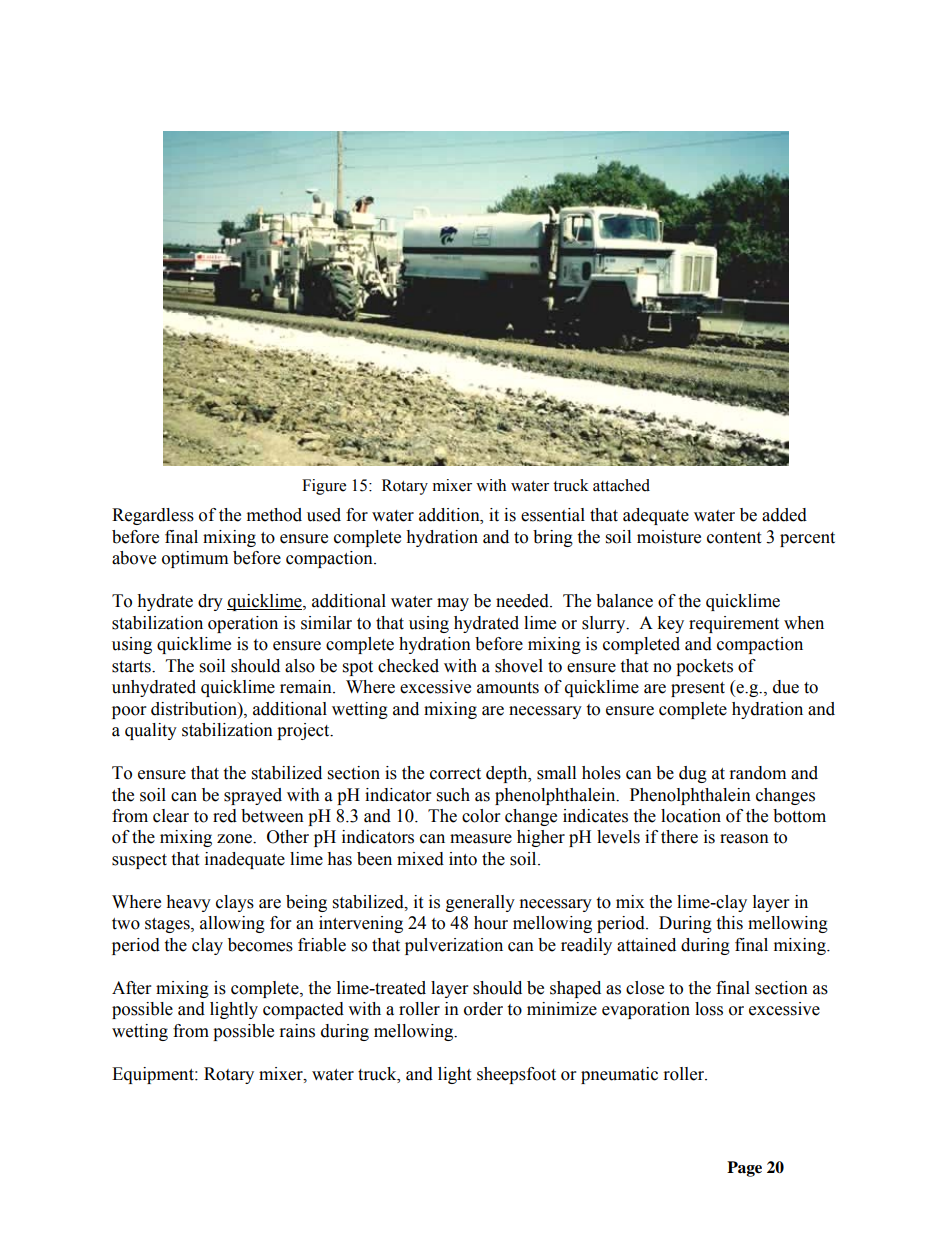 Image resolution: width=952 pixels, height=1233 pixels. Describe the element at coordinates (483, 1009) in the document. I see `order` at that location.
